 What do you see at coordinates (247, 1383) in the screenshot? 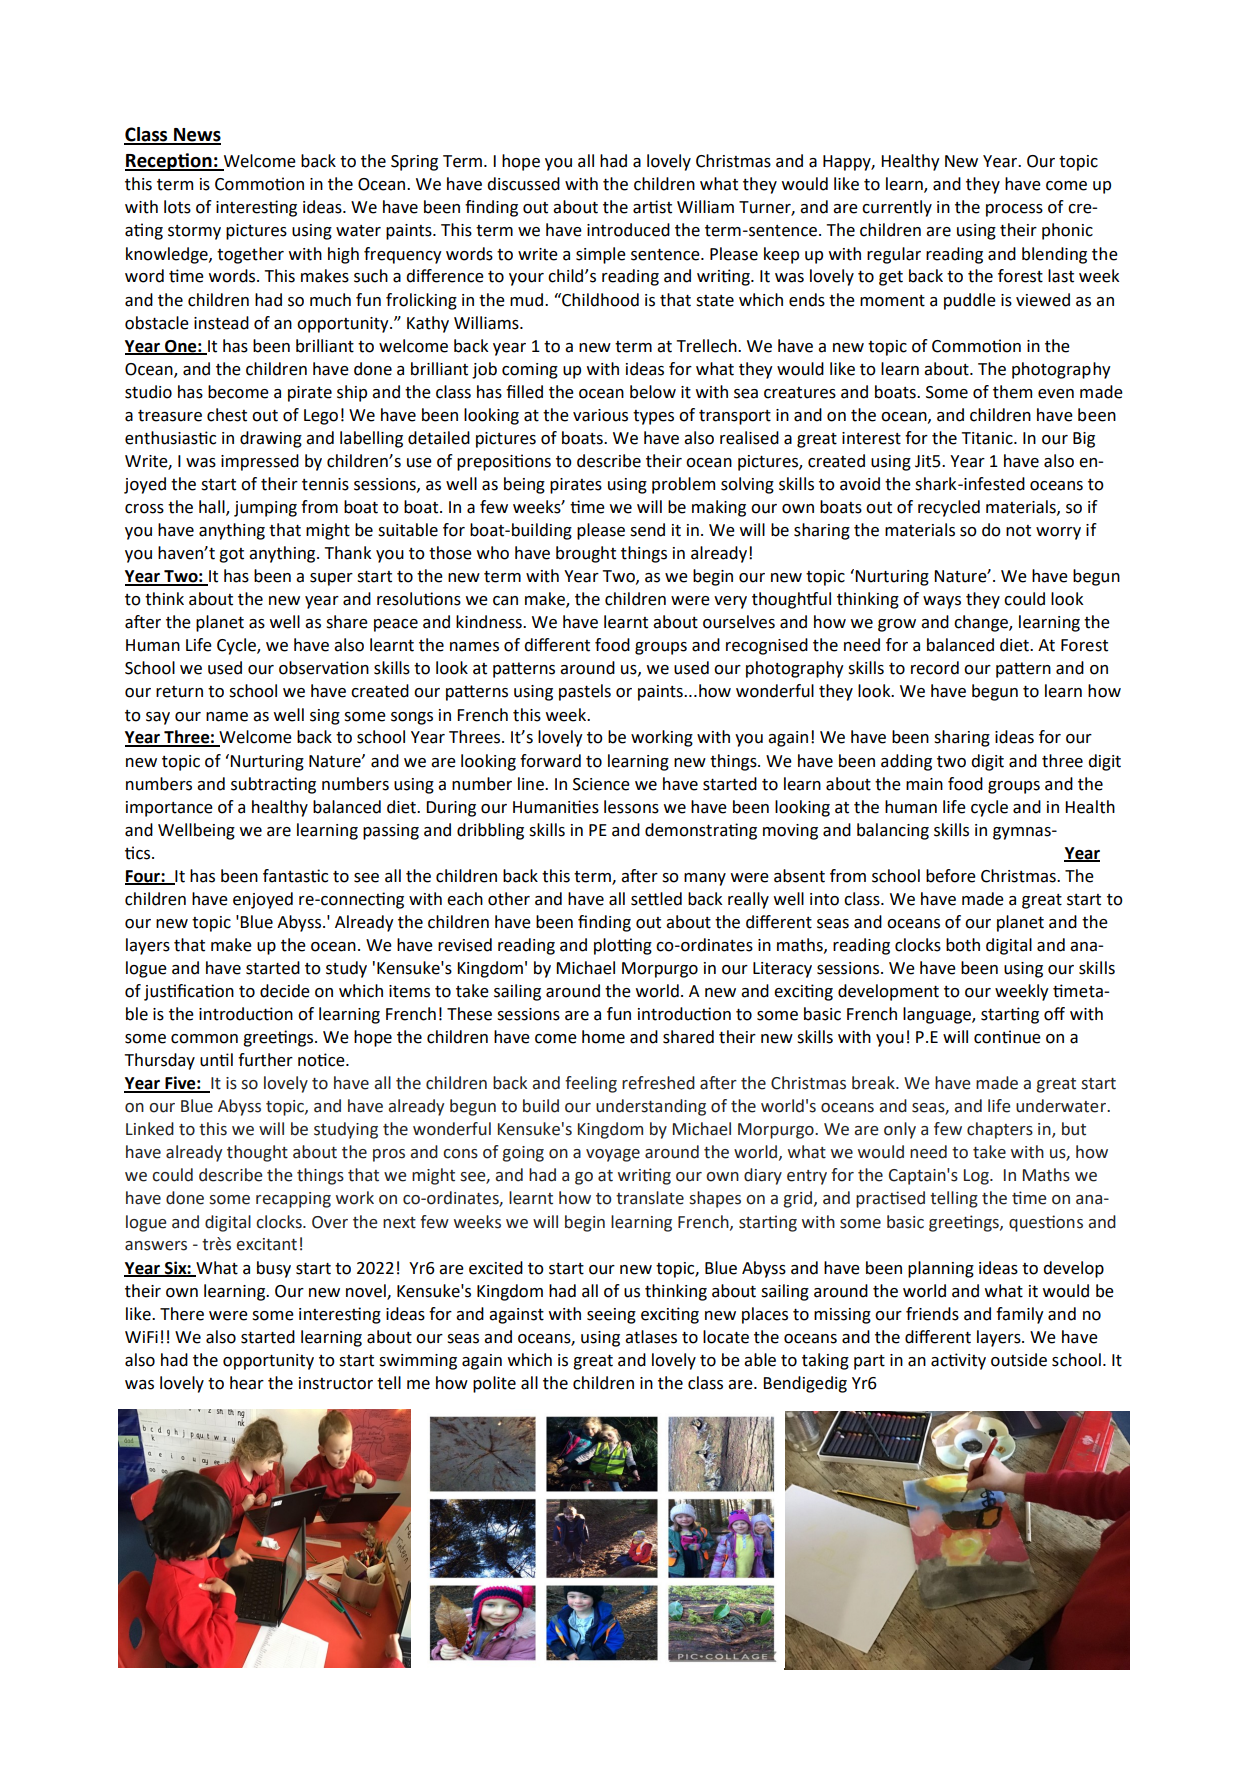
I see `hear` at bounding box center [247, 1383].
